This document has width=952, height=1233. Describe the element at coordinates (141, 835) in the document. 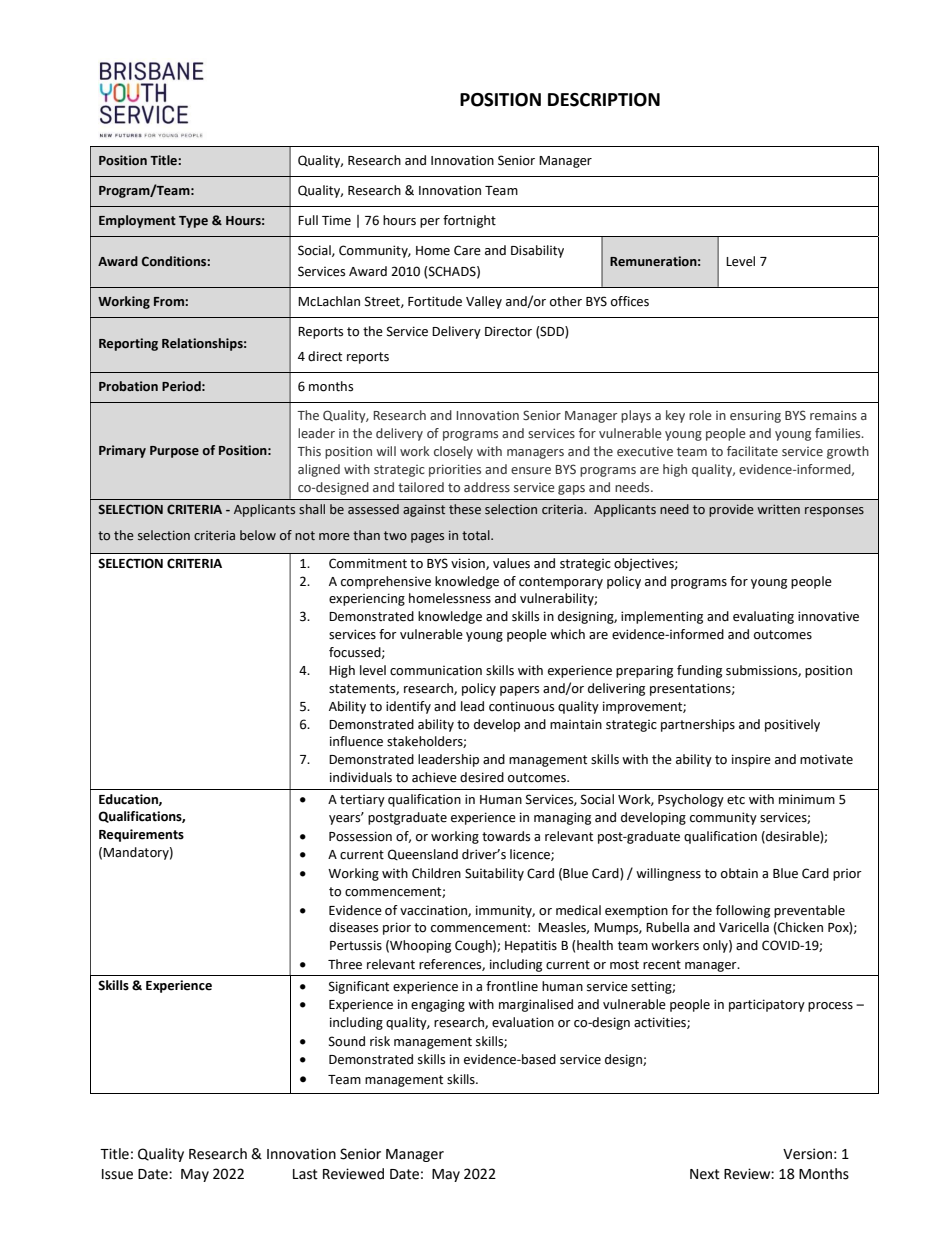

I see `Requirements` at that location.
